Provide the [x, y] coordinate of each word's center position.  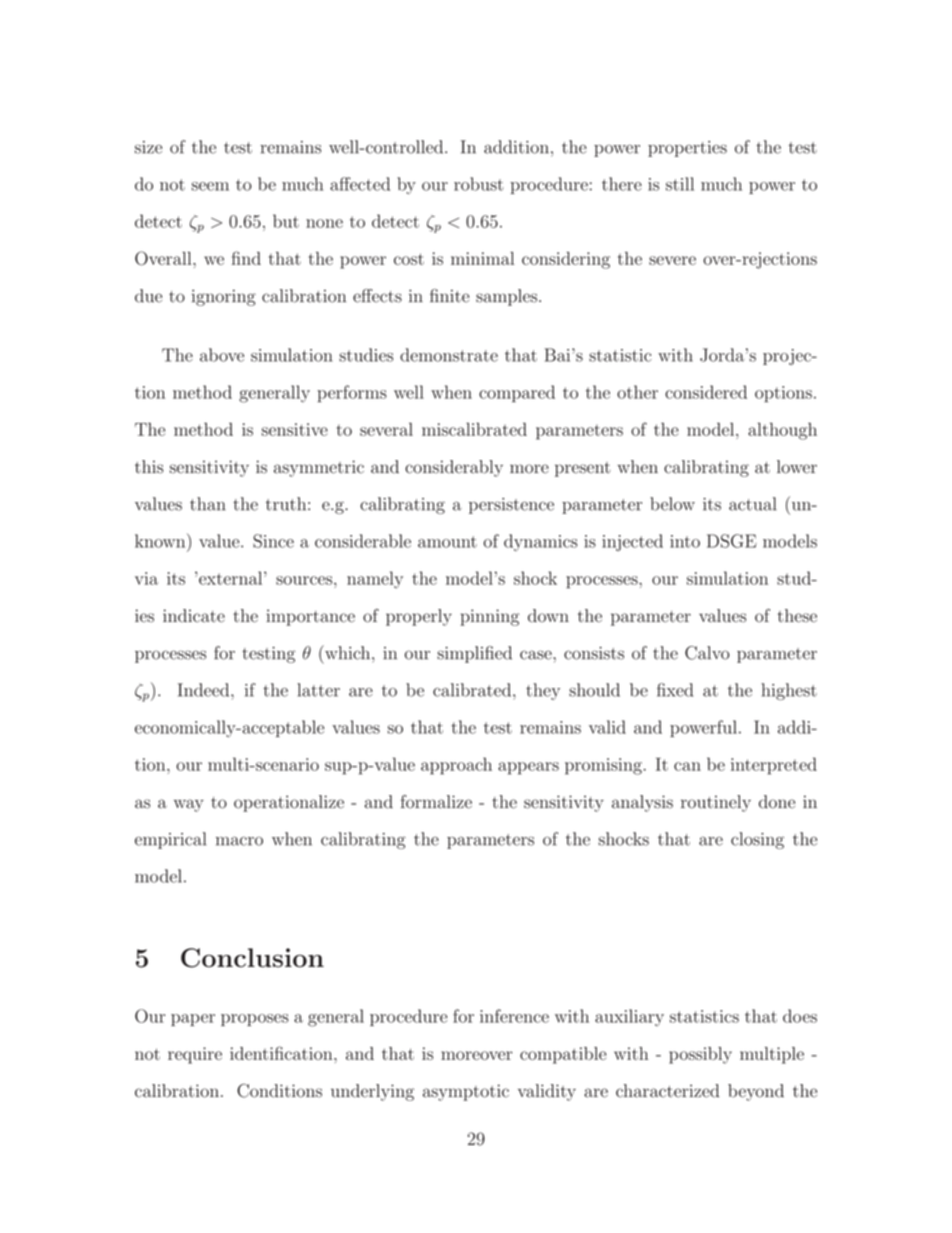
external [231, 578]
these [797, 615]
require [195, 1055]
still [680, 184]
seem [210, 186]
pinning [489, 617]
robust [478, 184]
